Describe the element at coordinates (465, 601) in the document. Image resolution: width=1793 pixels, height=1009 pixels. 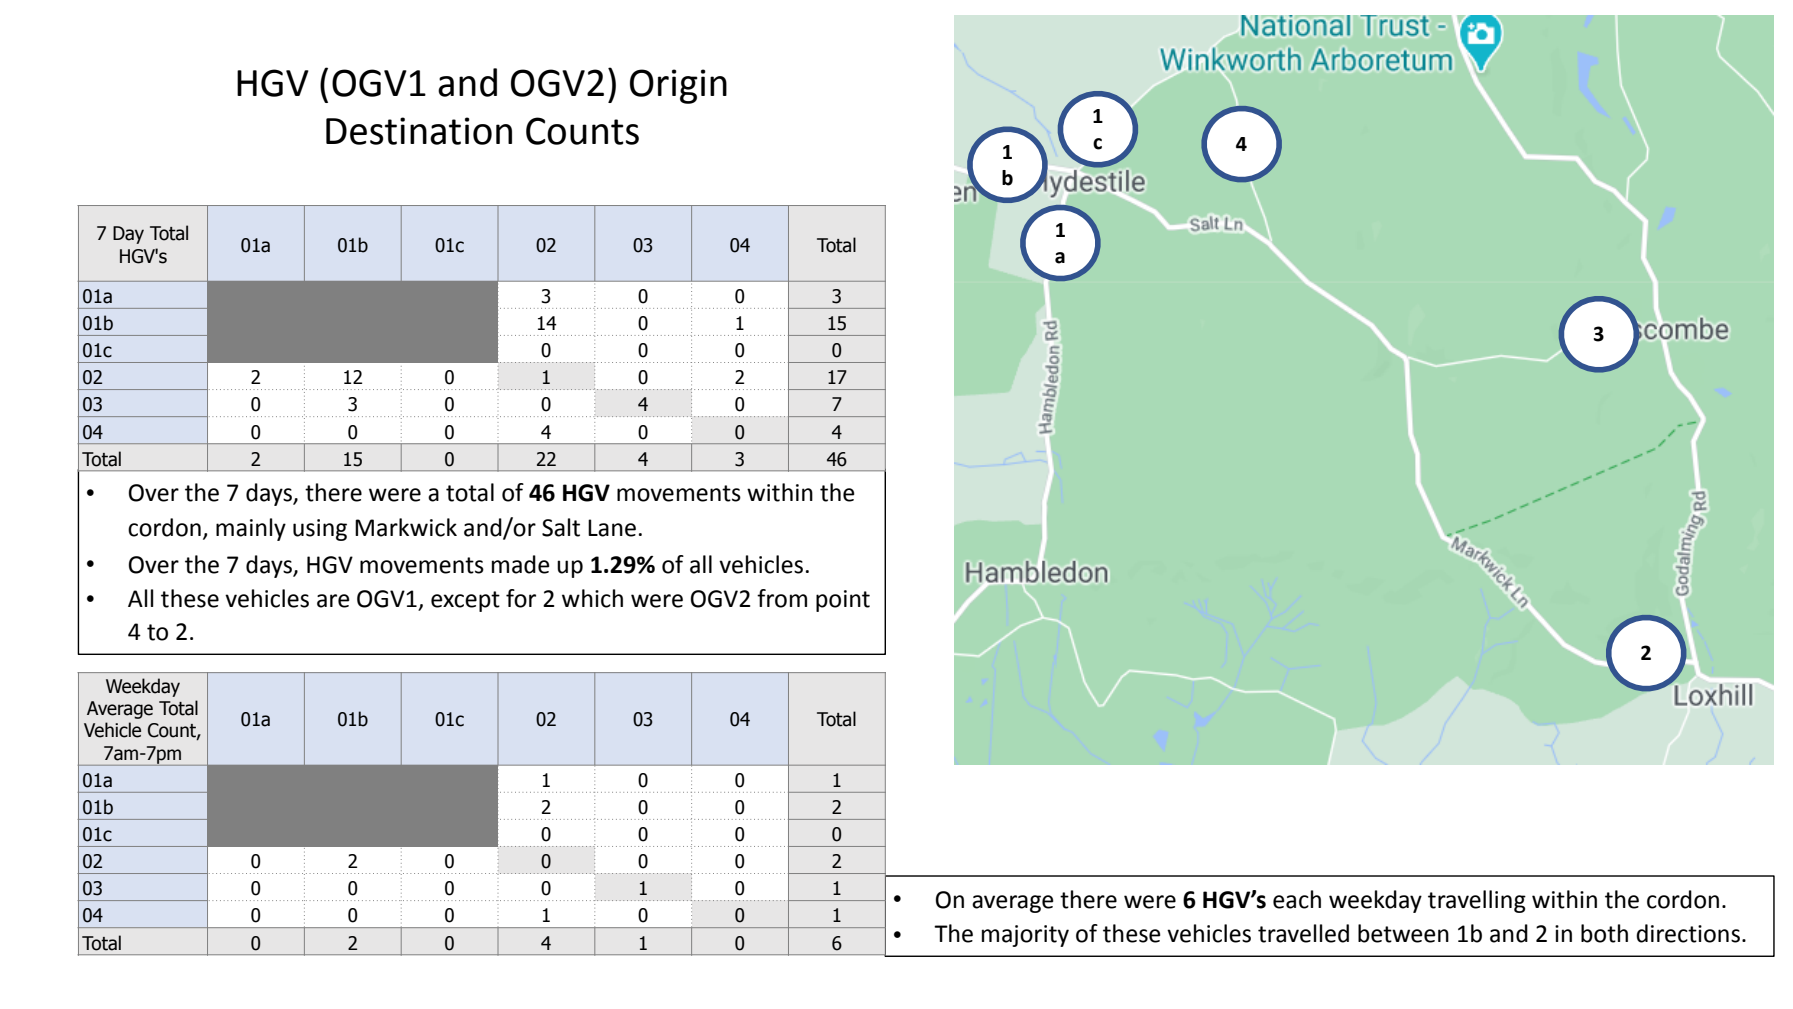
I see `except` at that location.
